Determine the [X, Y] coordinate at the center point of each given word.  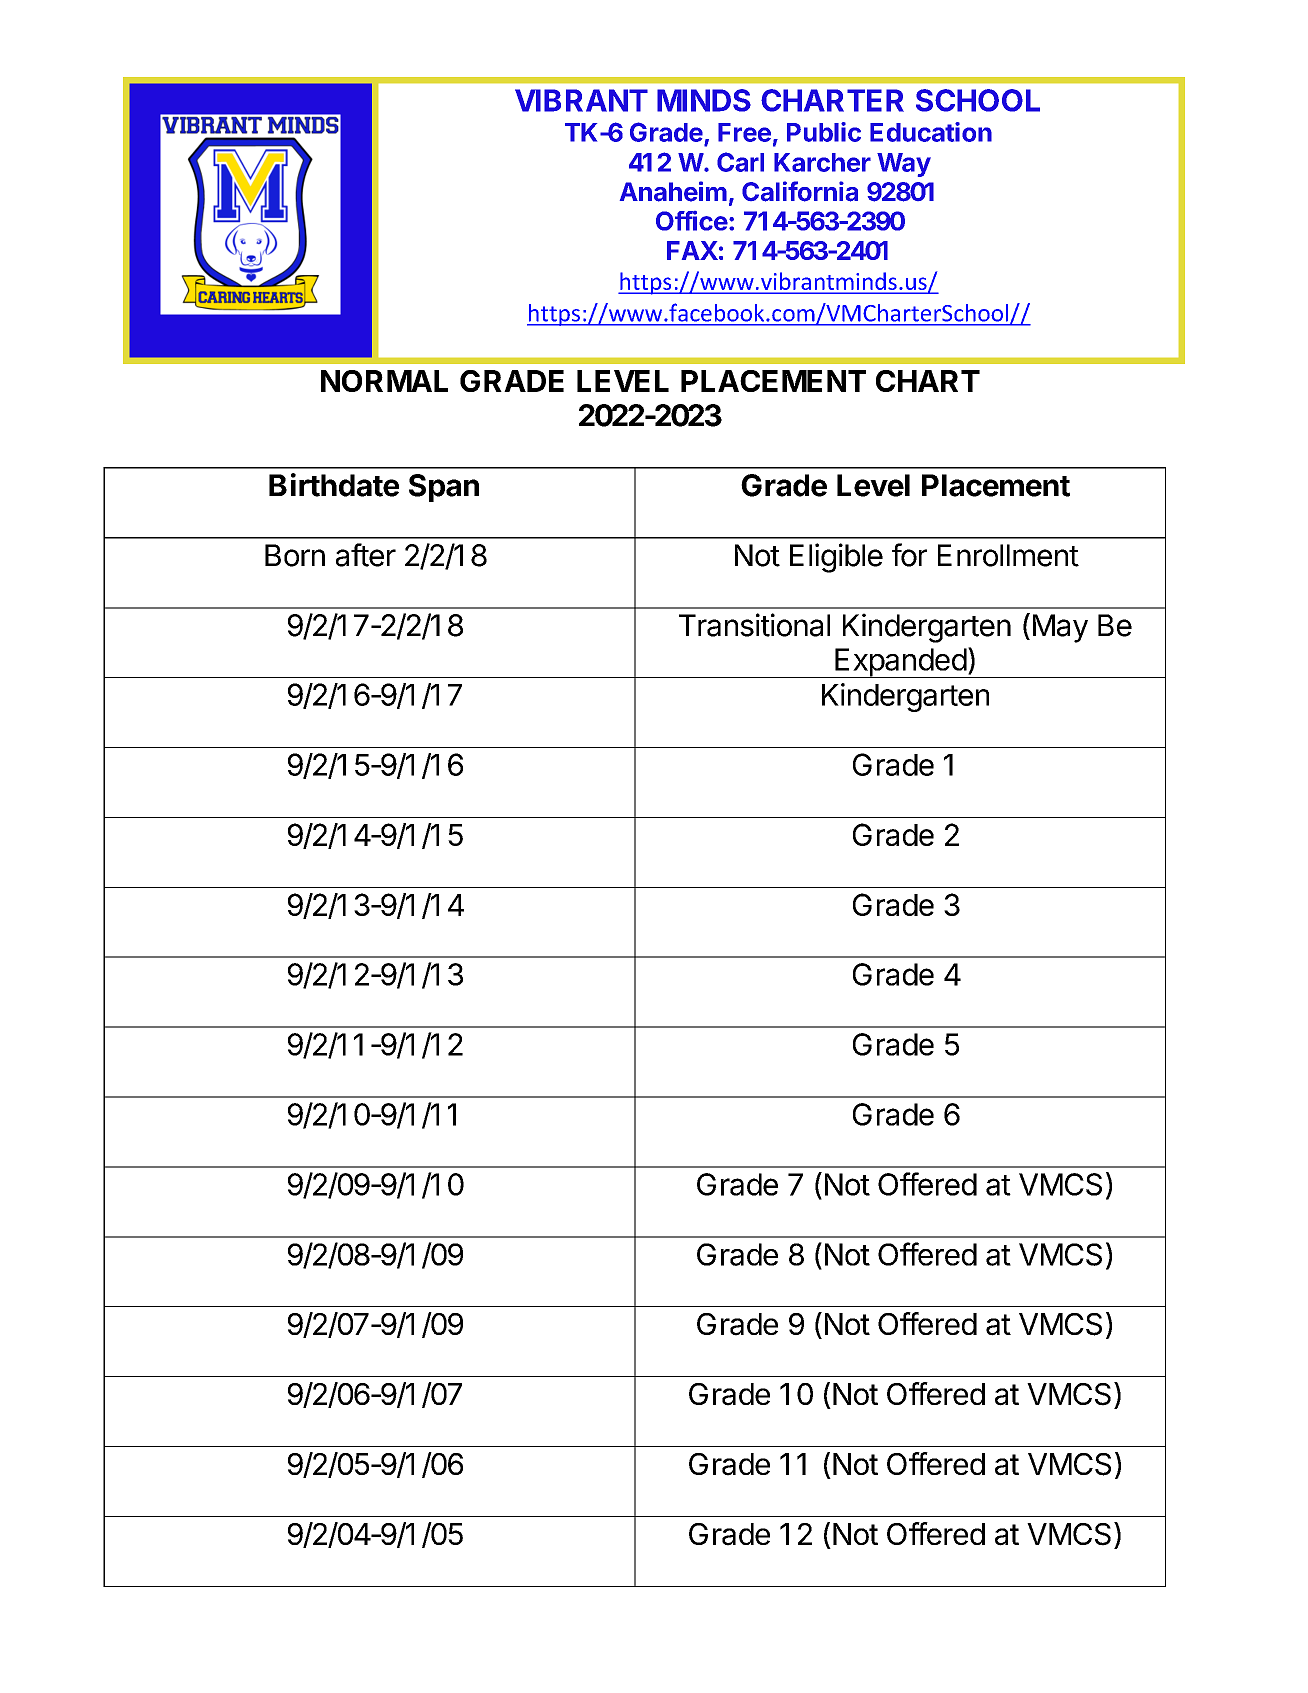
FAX [692, 250]
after [366, 555]
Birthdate [334, 485]
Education [931, 132]
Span [444, 488]
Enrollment [1008, 555]
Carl [740, 162]
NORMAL [384, 381]
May [1060, 628]
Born [295, 555]
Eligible [836, 558]
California [800, 191]
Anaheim [673, 191]
